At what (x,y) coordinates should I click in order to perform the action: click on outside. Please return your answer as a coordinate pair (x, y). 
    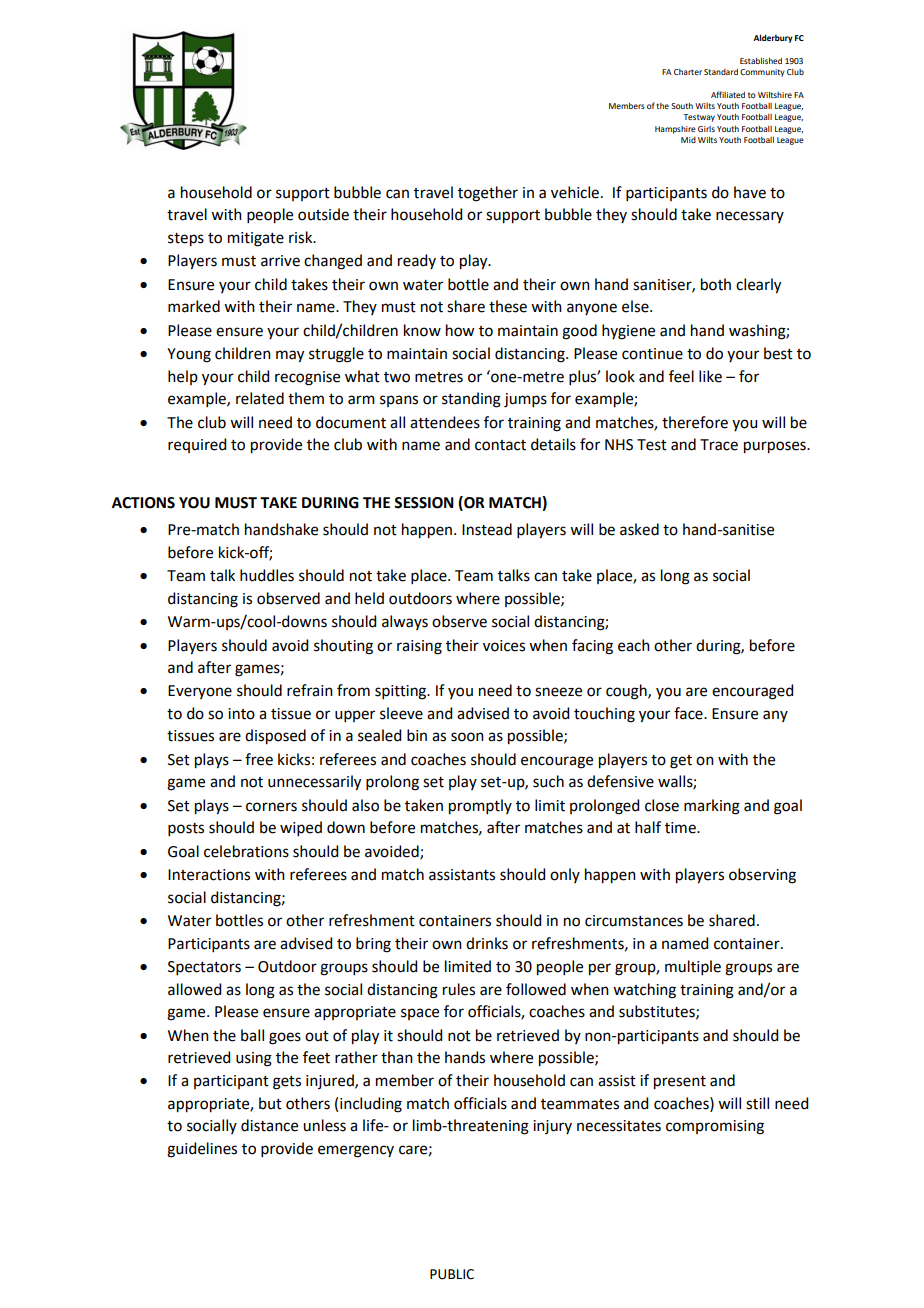
    Looking at the image, I should click on (323, 214).
